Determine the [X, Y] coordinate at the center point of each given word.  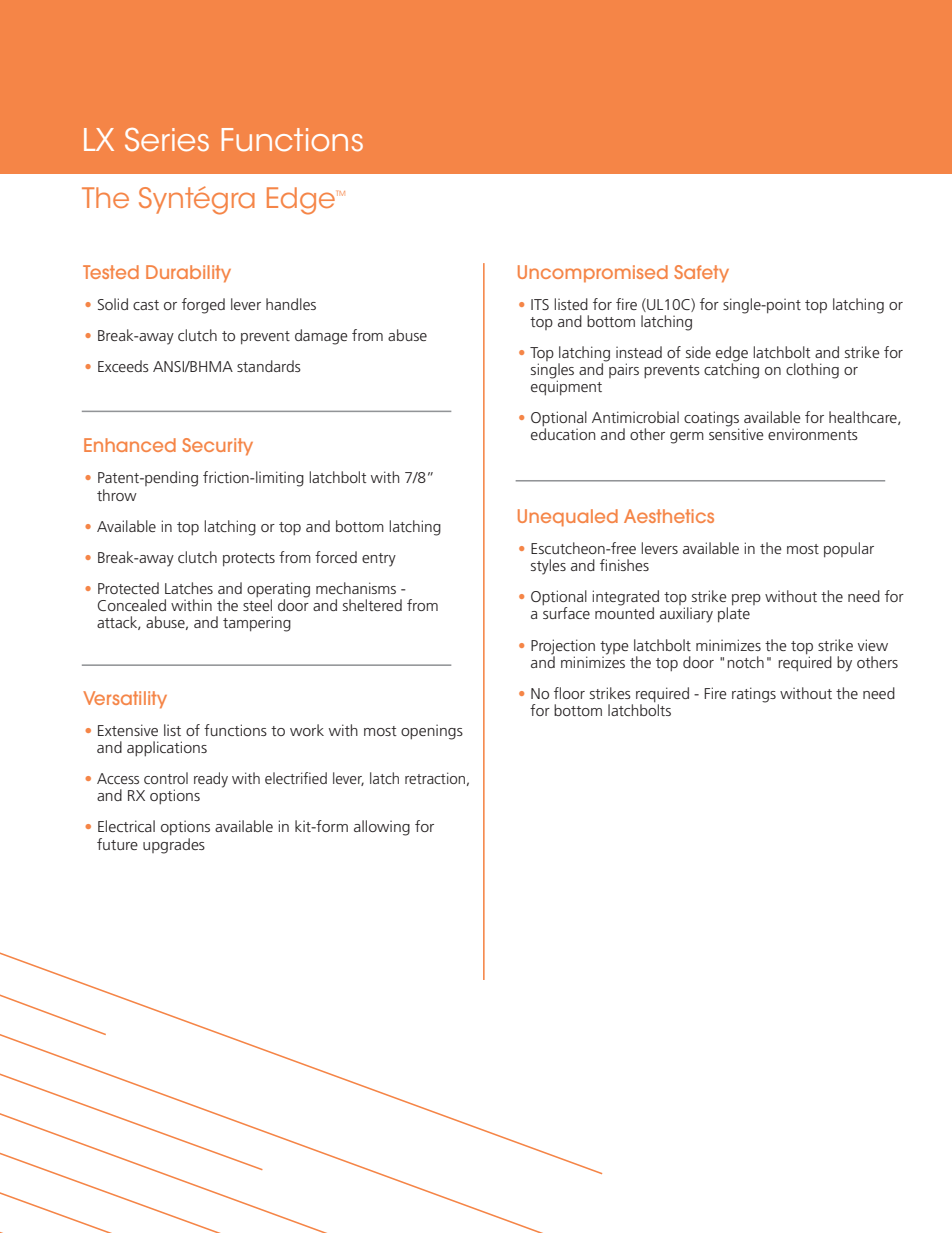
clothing [812, 371]
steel [257, 605]
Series [167, 140]
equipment [566, 386]
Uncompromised [593, 273]
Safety [701, 274]
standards [269, 366]
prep [746, 599]
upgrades [174, 844]
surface [566, 613]
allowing [382, 828]
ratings [754, 695]
